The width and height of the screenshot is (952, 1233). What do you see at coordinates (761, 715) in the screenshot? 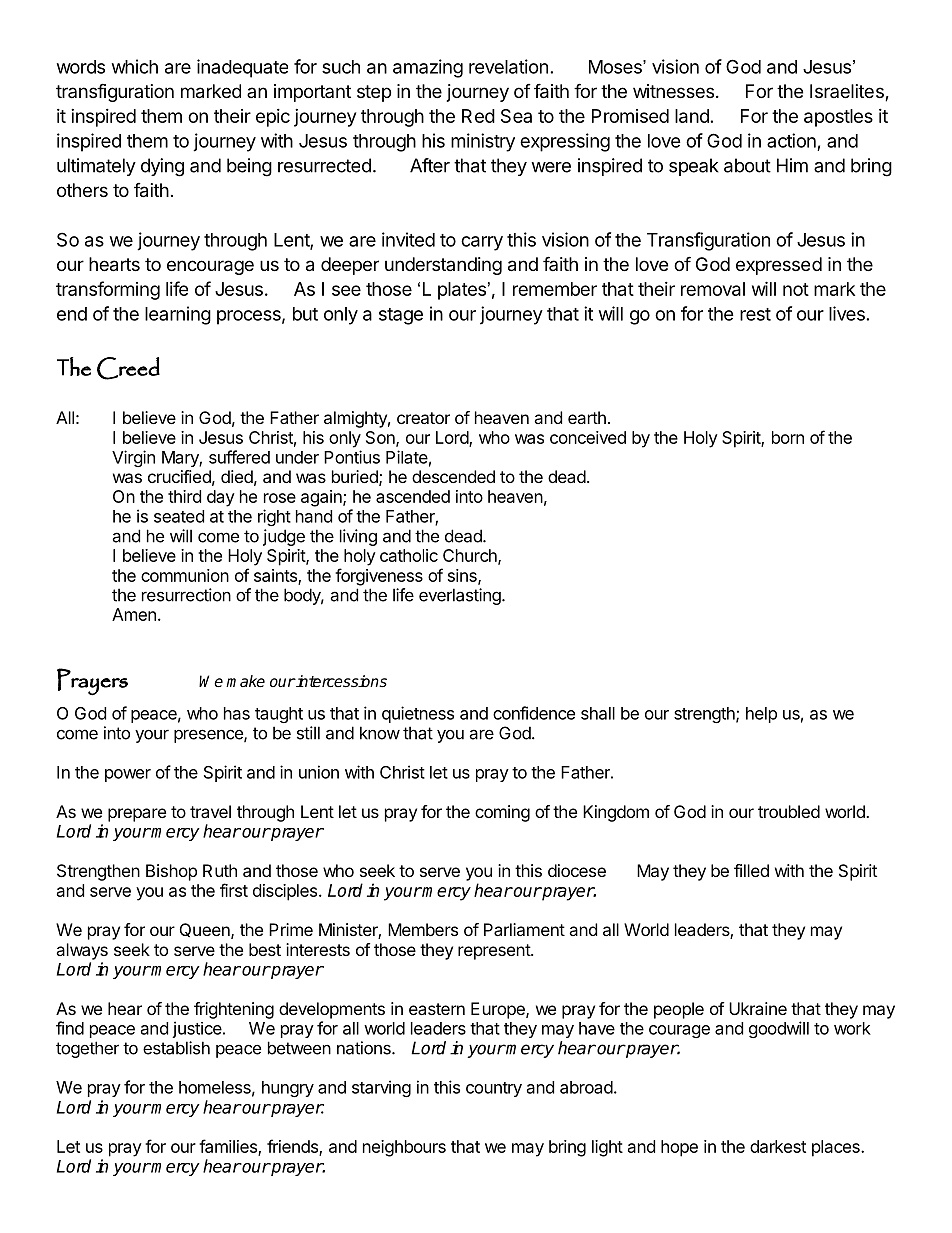
I see `help` at bounding box center [761, 715].
